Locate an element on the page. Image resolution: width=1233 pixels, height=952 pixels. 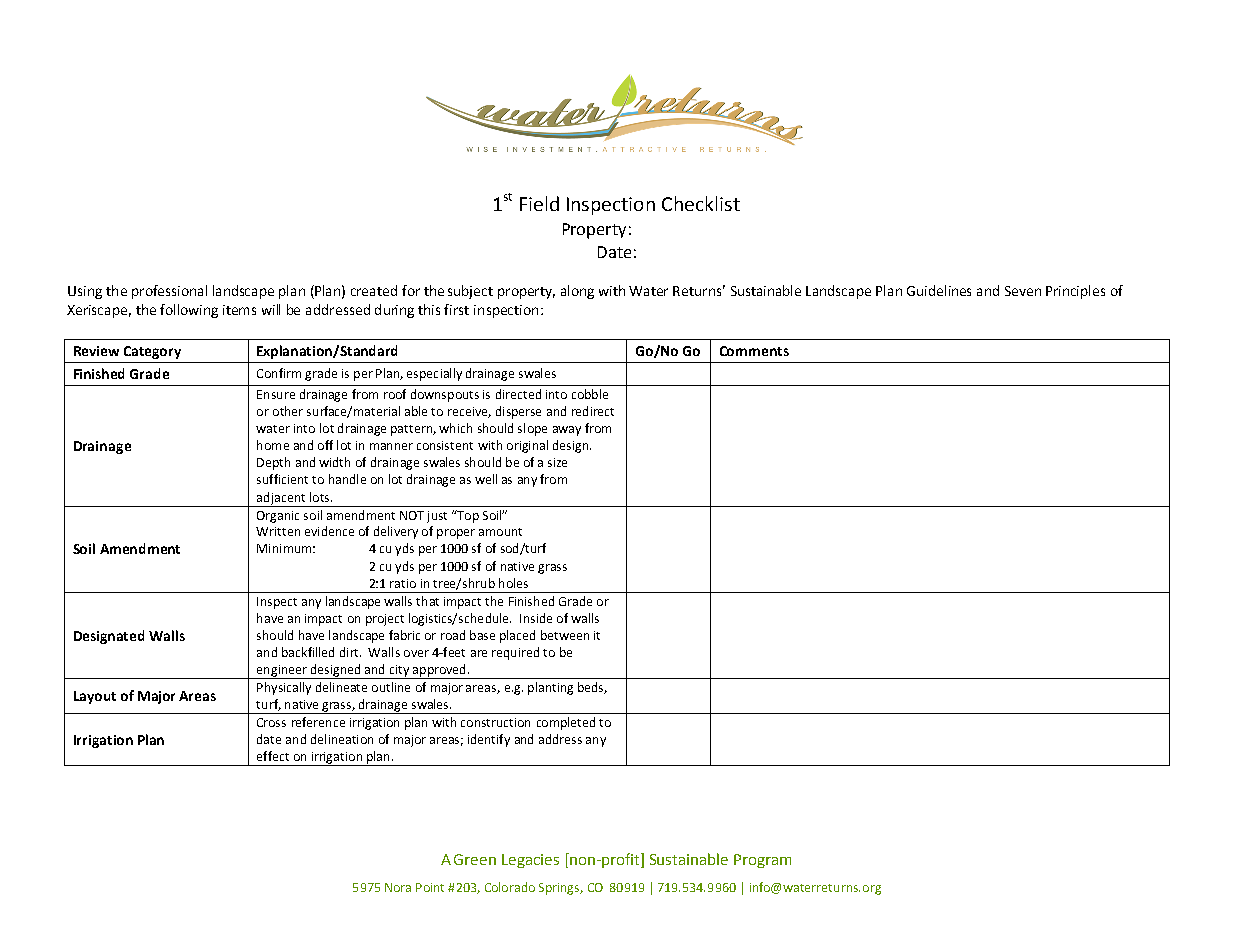
Nora is located at coordinates (398, 887).
